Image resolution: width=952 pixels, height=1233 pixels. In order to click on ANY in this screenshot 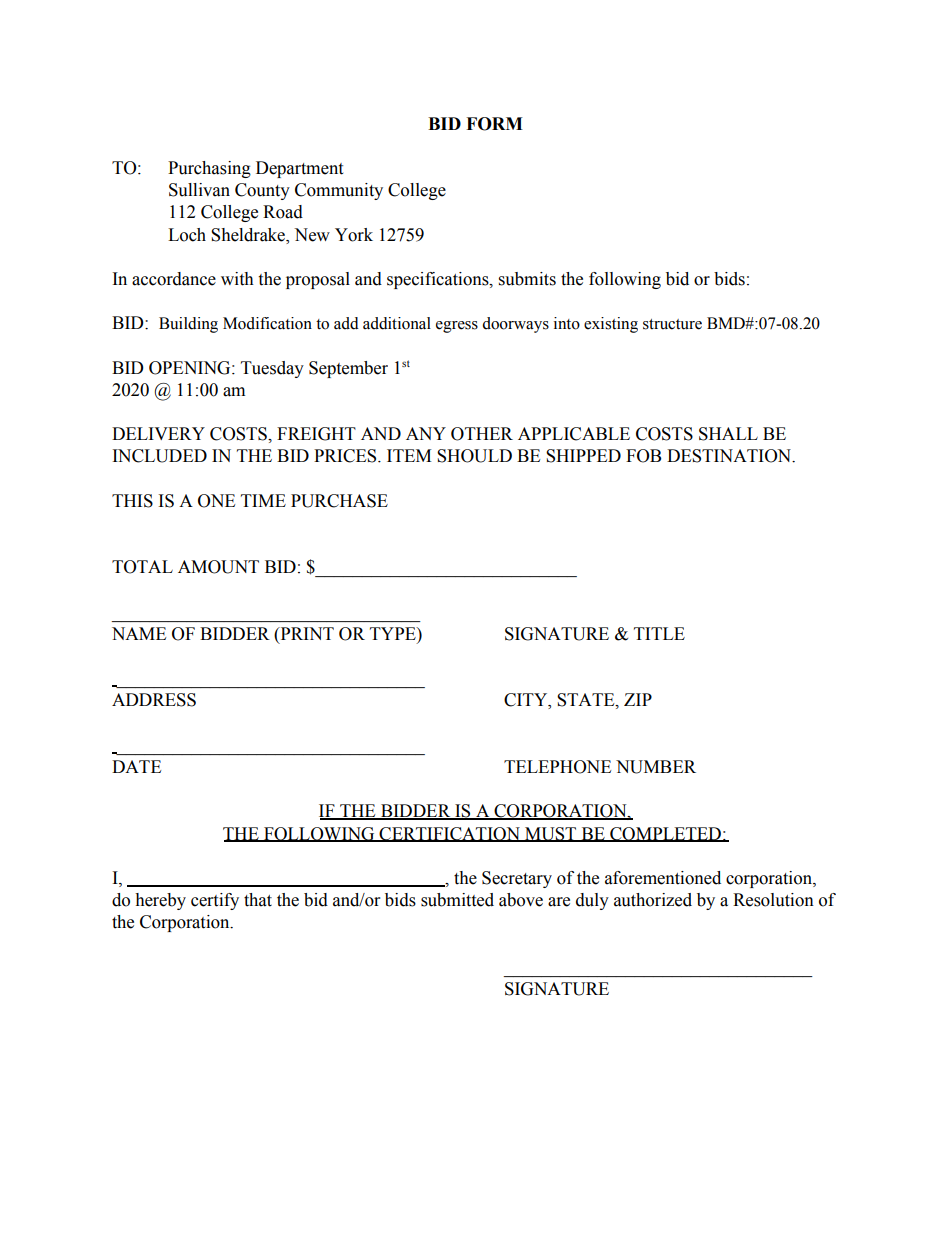, I will do `click(426, 433)`.
